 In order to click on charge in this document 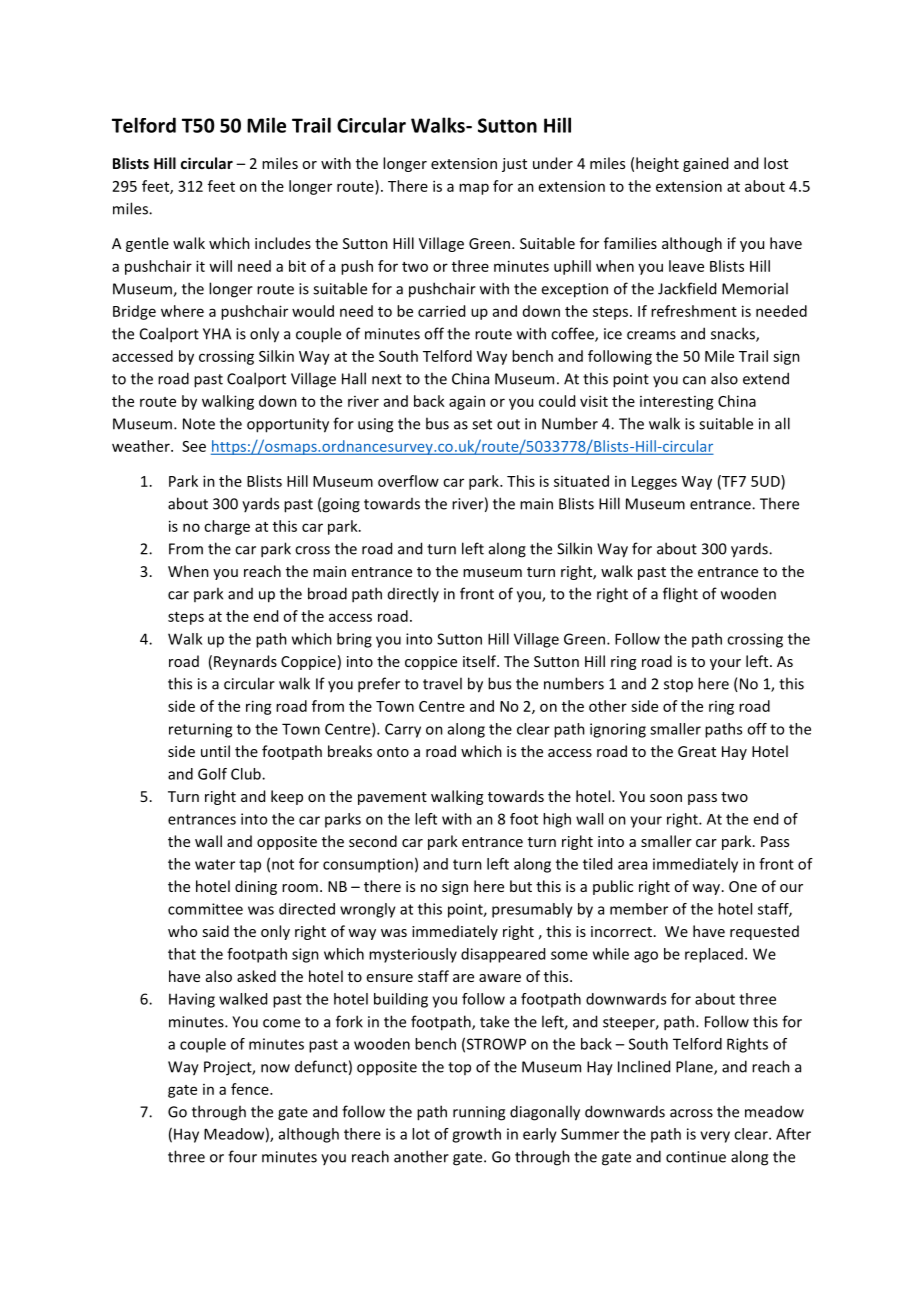, I will do `click(227, 527)`.
